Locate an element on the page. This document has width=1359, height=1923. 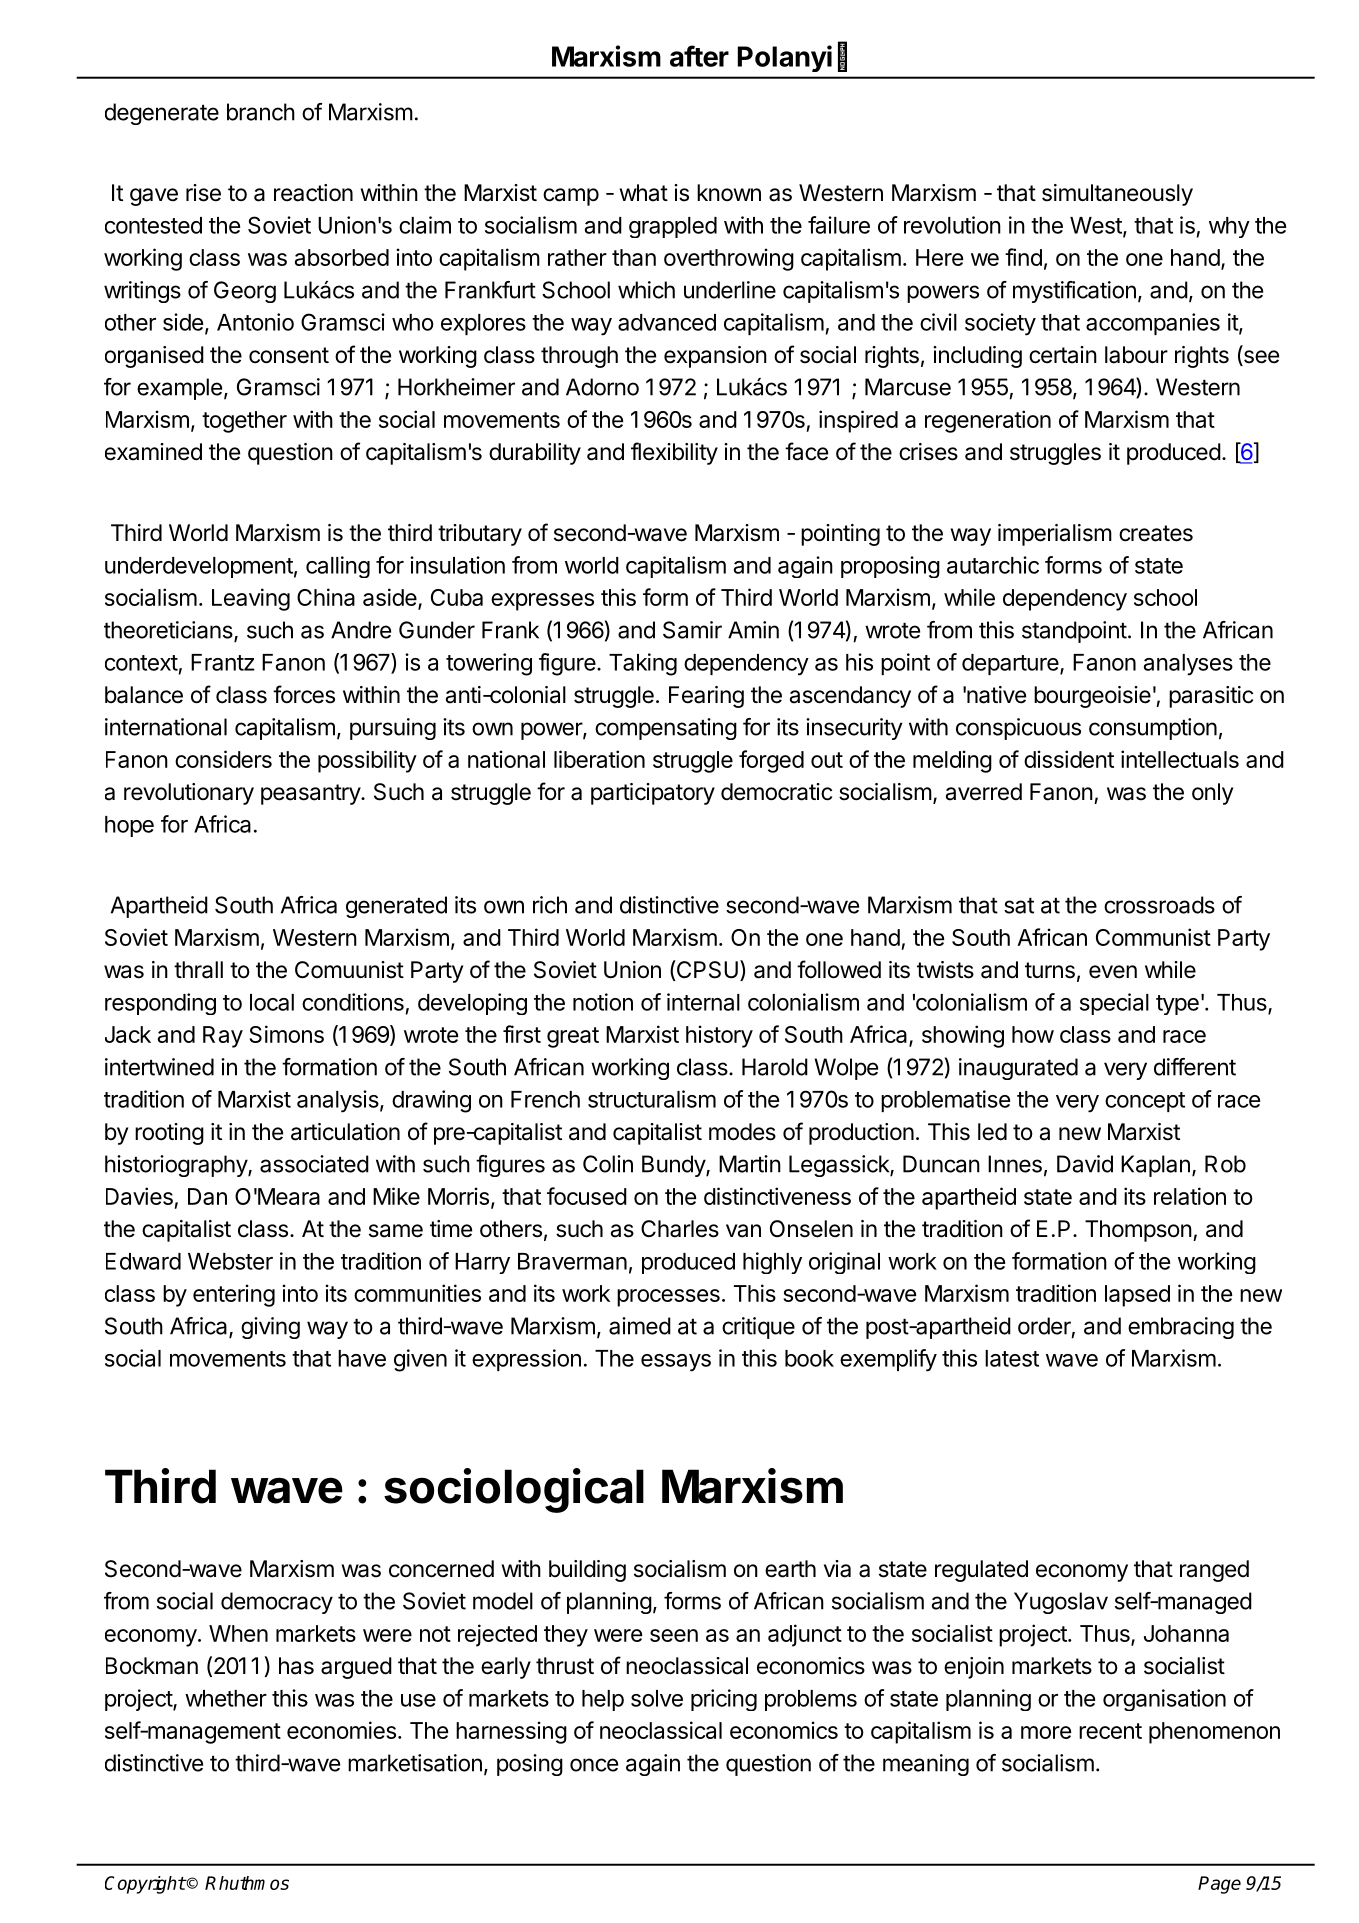
recent is located at coordinates (1110, 1731).
